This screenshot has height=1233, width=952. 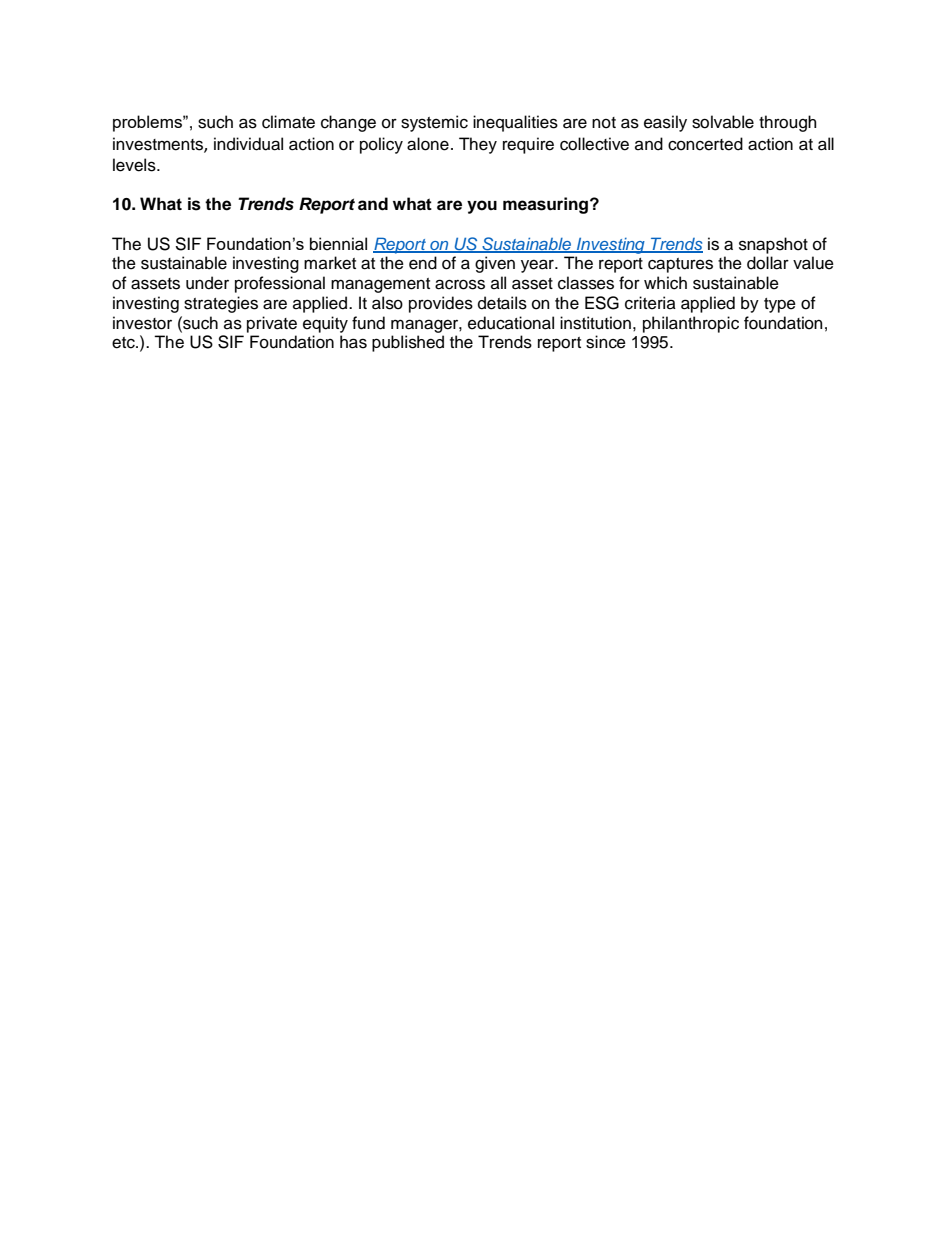 What do you see at coordinates (482, 207) in the screenshot?
I see `you` at bounding box center [482, 207].
